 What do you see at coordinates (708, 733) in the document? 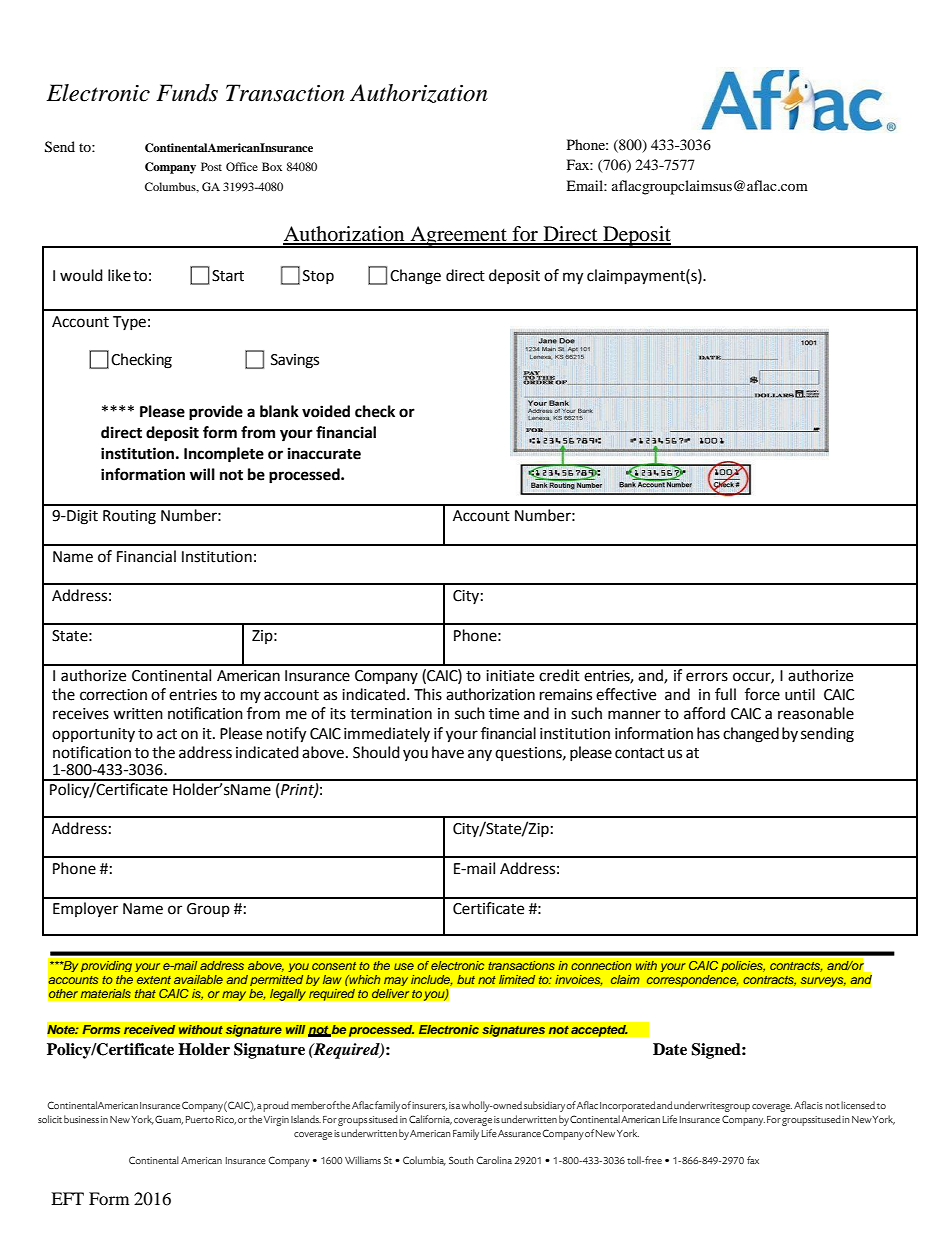
I see `has` at bounding box center [708, 733].
